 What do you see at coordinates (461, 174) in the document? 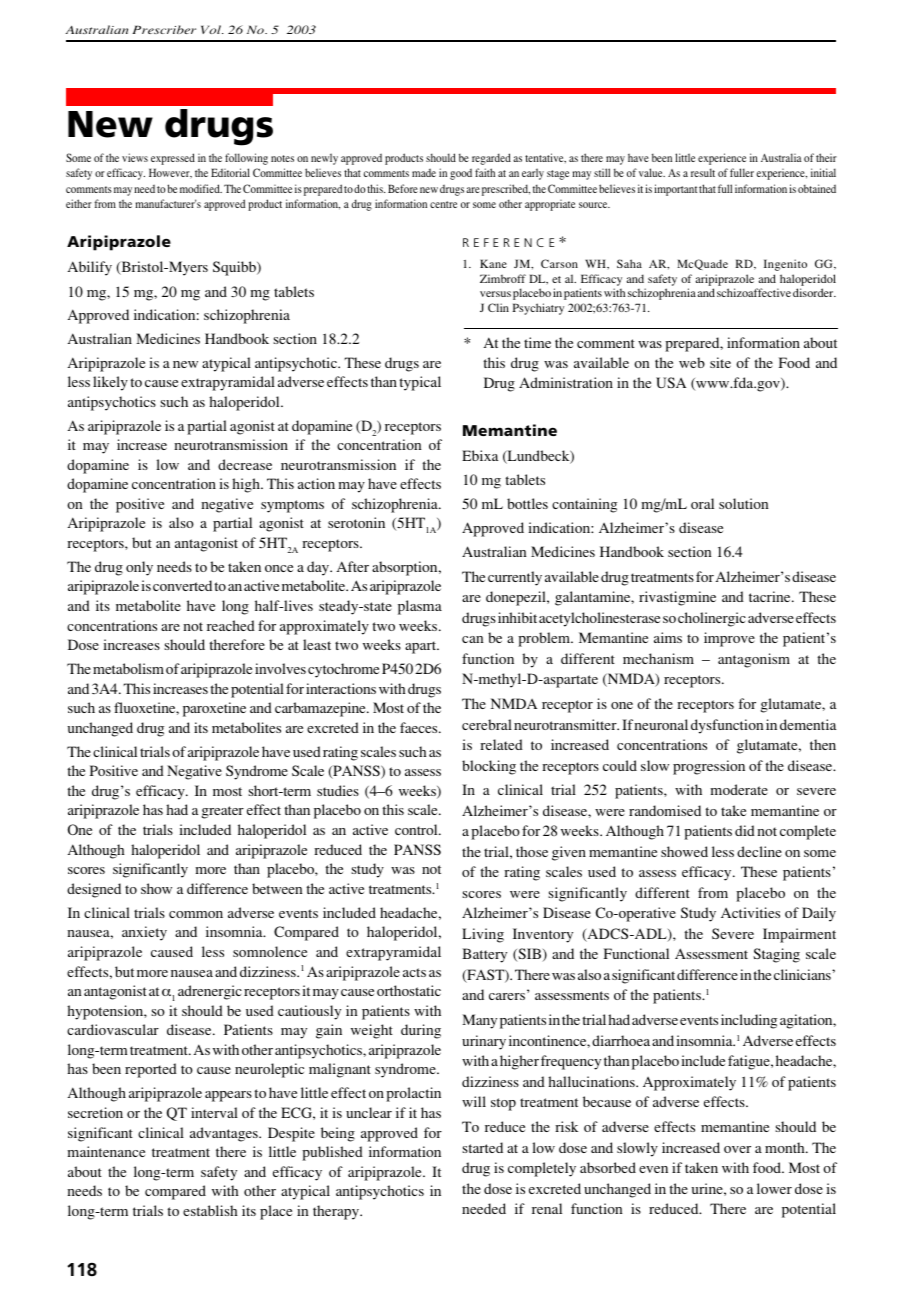
I see `good` at bounding box center [461, 174].
